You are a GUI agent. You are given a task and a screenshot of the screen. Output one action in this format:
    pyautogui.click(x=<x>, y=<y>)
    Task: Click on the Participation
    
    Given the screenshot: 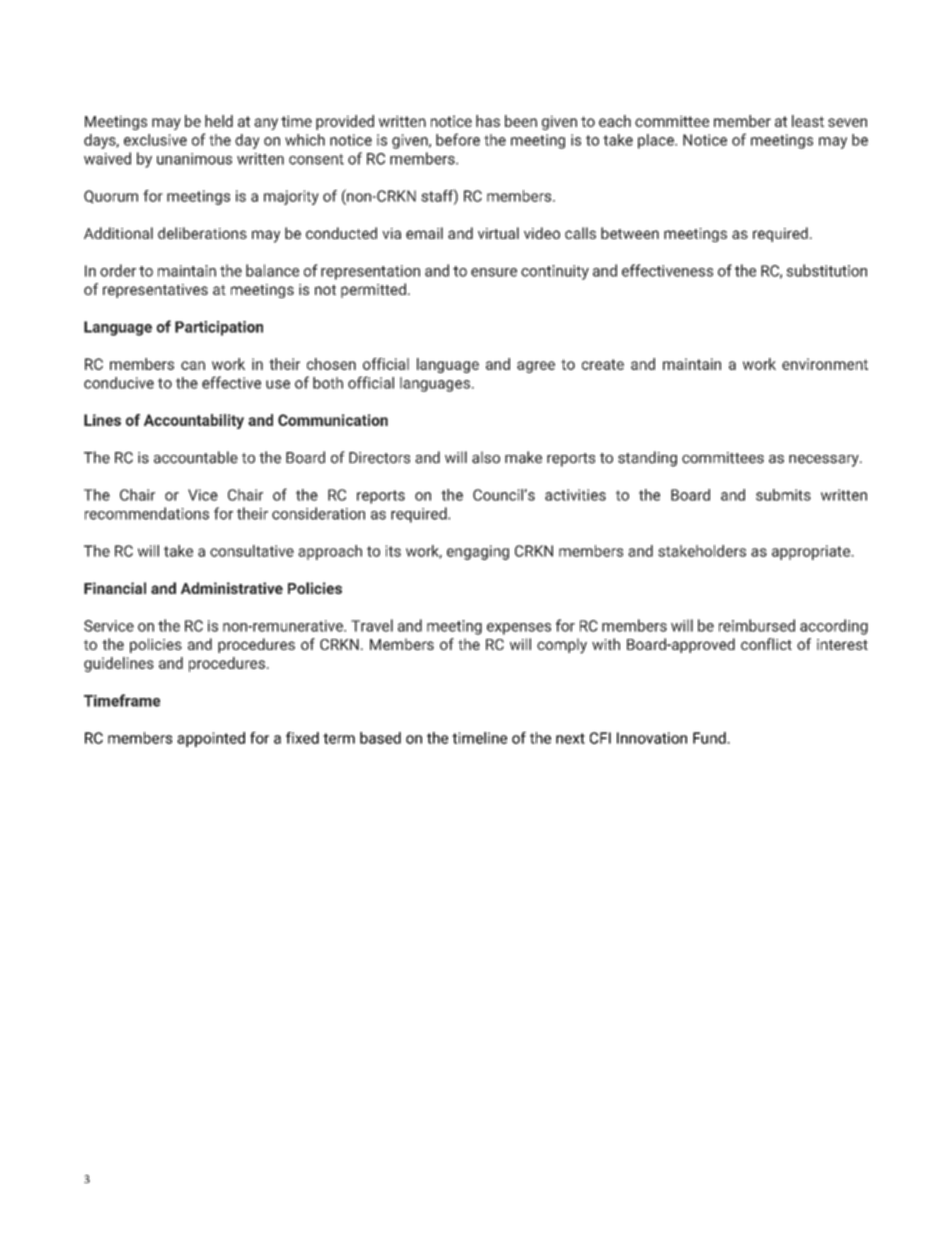 What is the action you would take?
    pyautogui.click(x=219, y=328)
